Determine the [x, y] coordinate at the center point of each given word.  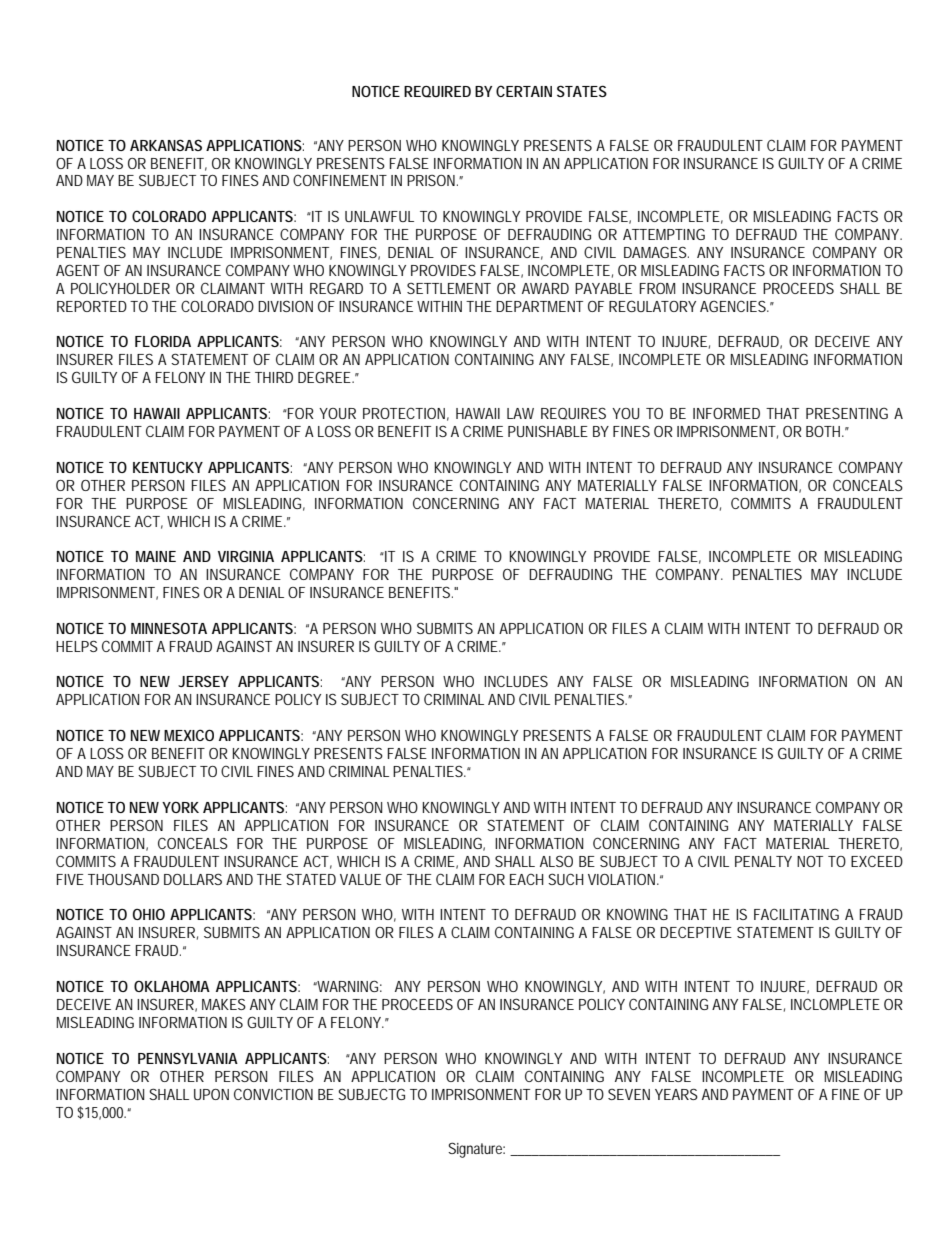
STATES [582, 91]
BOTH [825, 431]
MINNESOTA [169, 628]
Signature [476, 1150]
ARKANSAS [166, 145]
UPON [211, 1094]
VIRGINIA [246, 556]
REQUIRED [437, 91]
